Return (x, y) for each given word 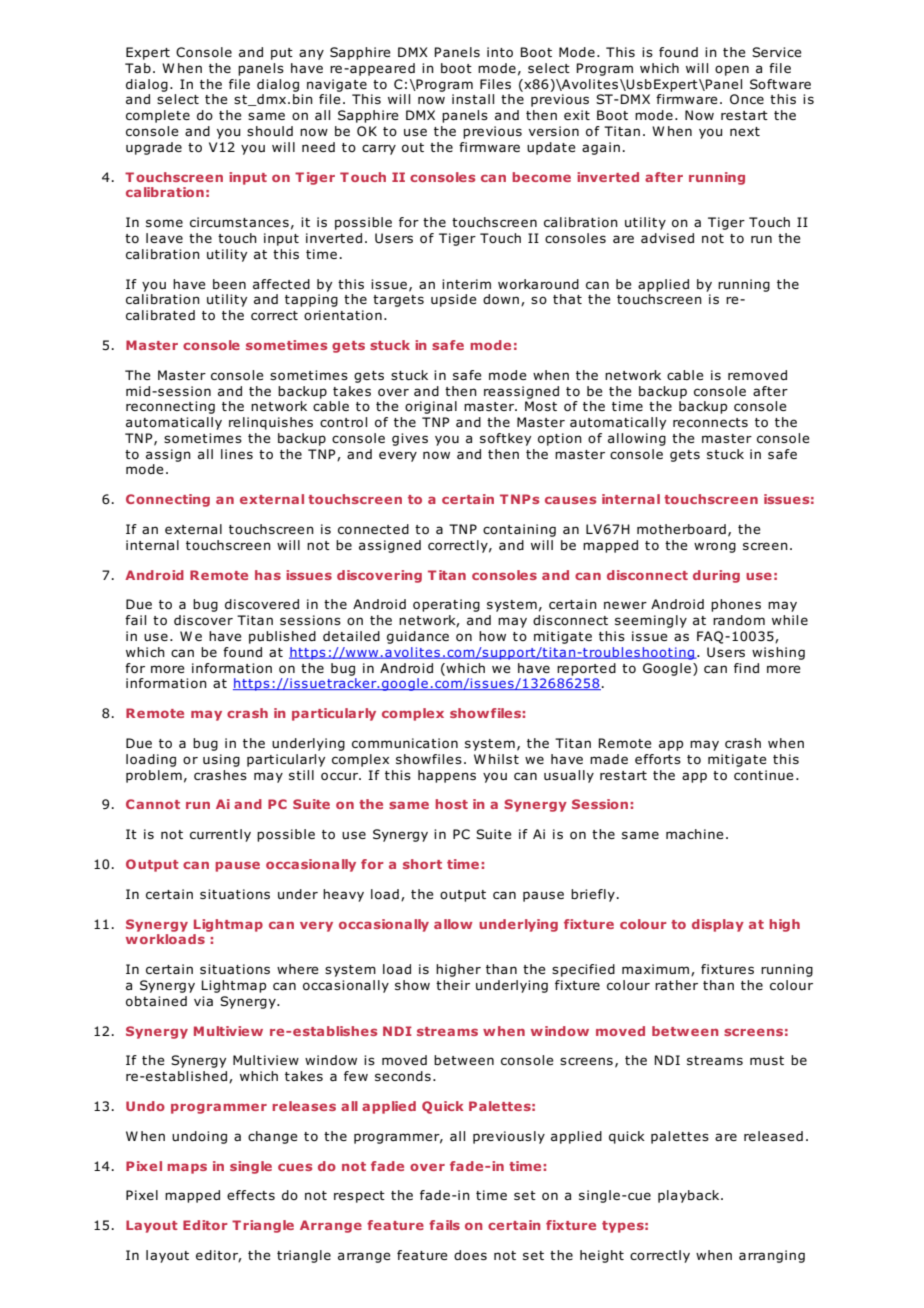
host (451, 804)
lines (237, 454)
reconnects (710, 422)
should (270, 131)
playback (690, 1196)
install (473, 99)
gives (410, 439)
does (470, 1255)
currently (220, 835)
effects (251, 1195)
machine (695, 834)
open (732, 70)
